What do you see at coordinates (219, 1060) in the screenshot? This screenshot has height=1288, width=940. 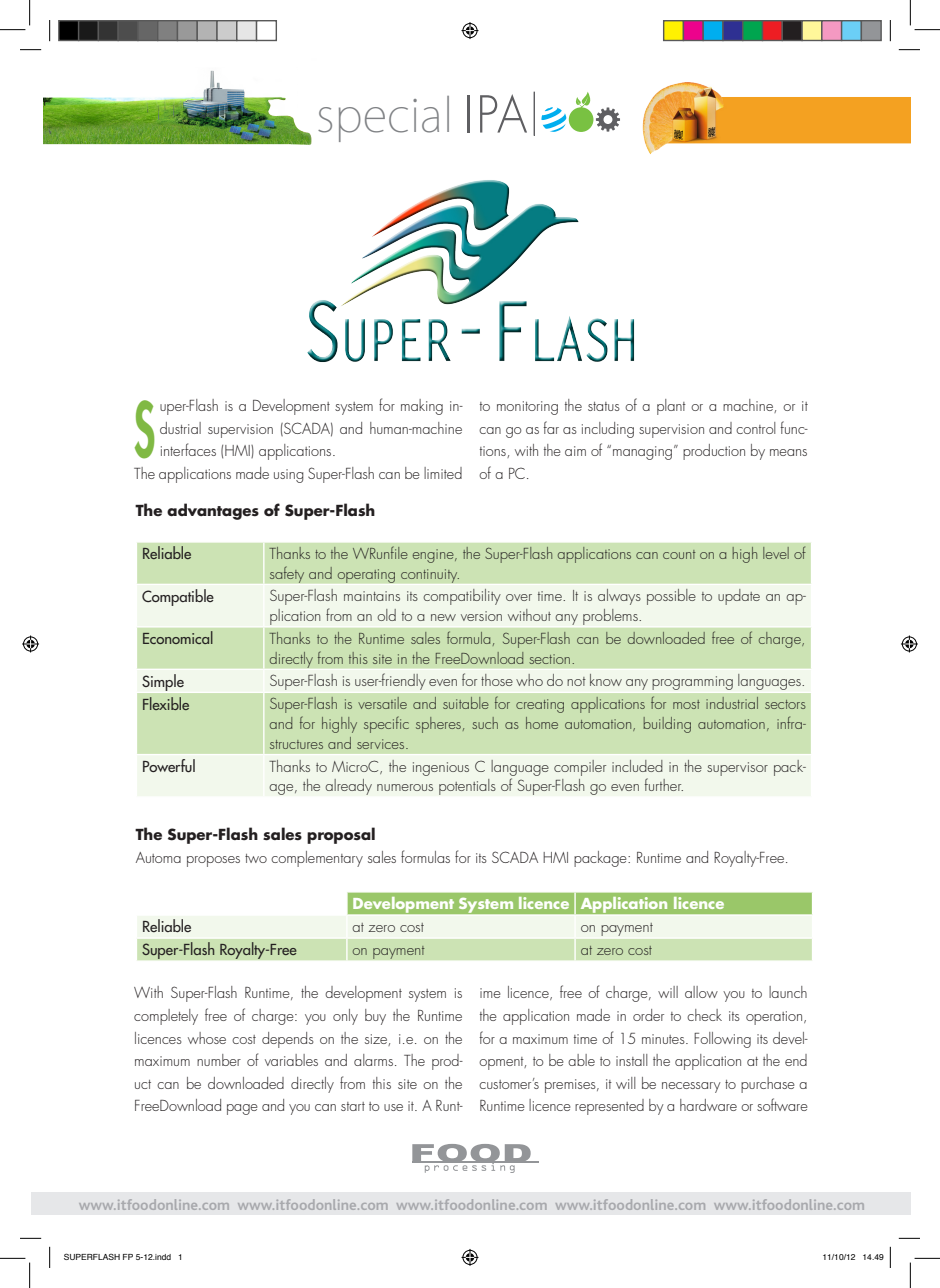 I see `number` at bounding box center [219, 1060].
